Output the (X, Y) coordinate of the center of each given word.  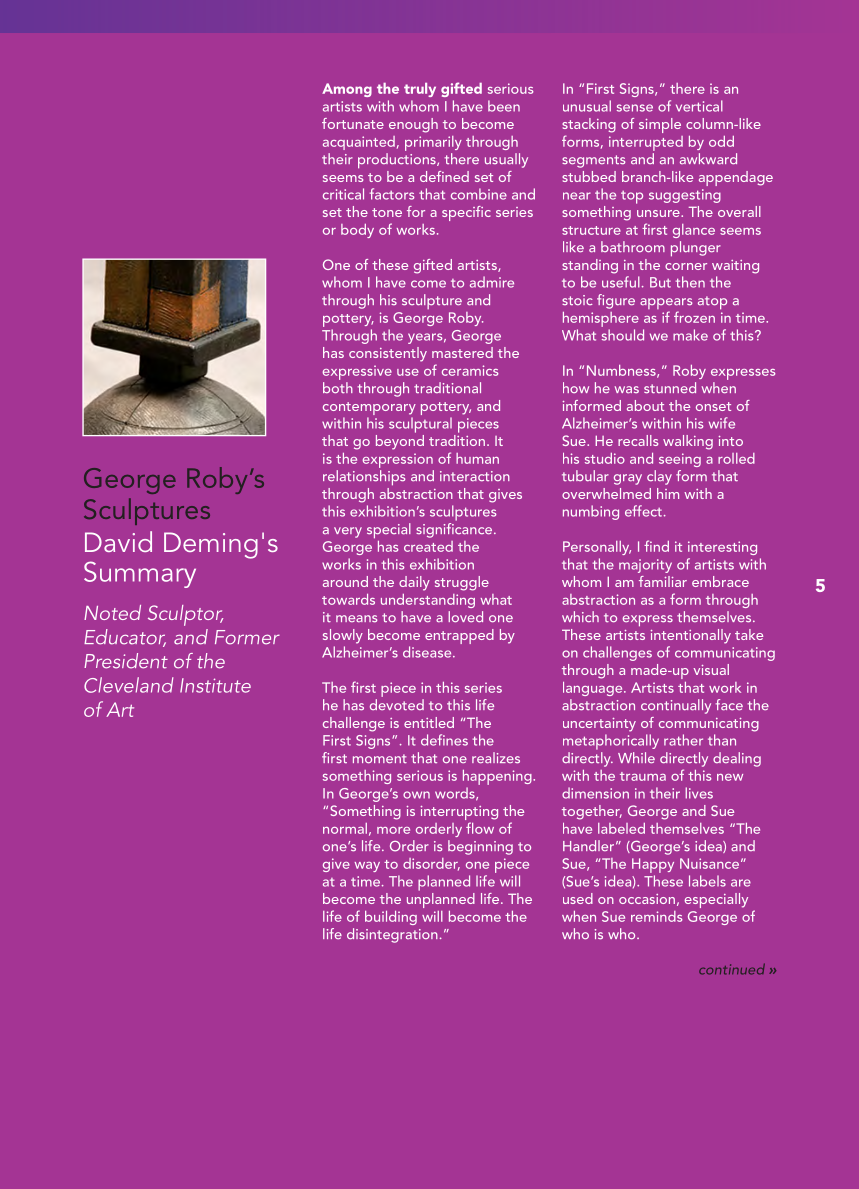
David (118, 541)
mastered (462, 352)
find (656, 546)
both (338, 388)
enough (413, 125)
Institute (215, 685)
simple (660, 125)
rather (683, 740)
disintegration (392, 935)
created (428, 546)
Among (347, 90)
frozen (694, 317)
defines (444, 740)
